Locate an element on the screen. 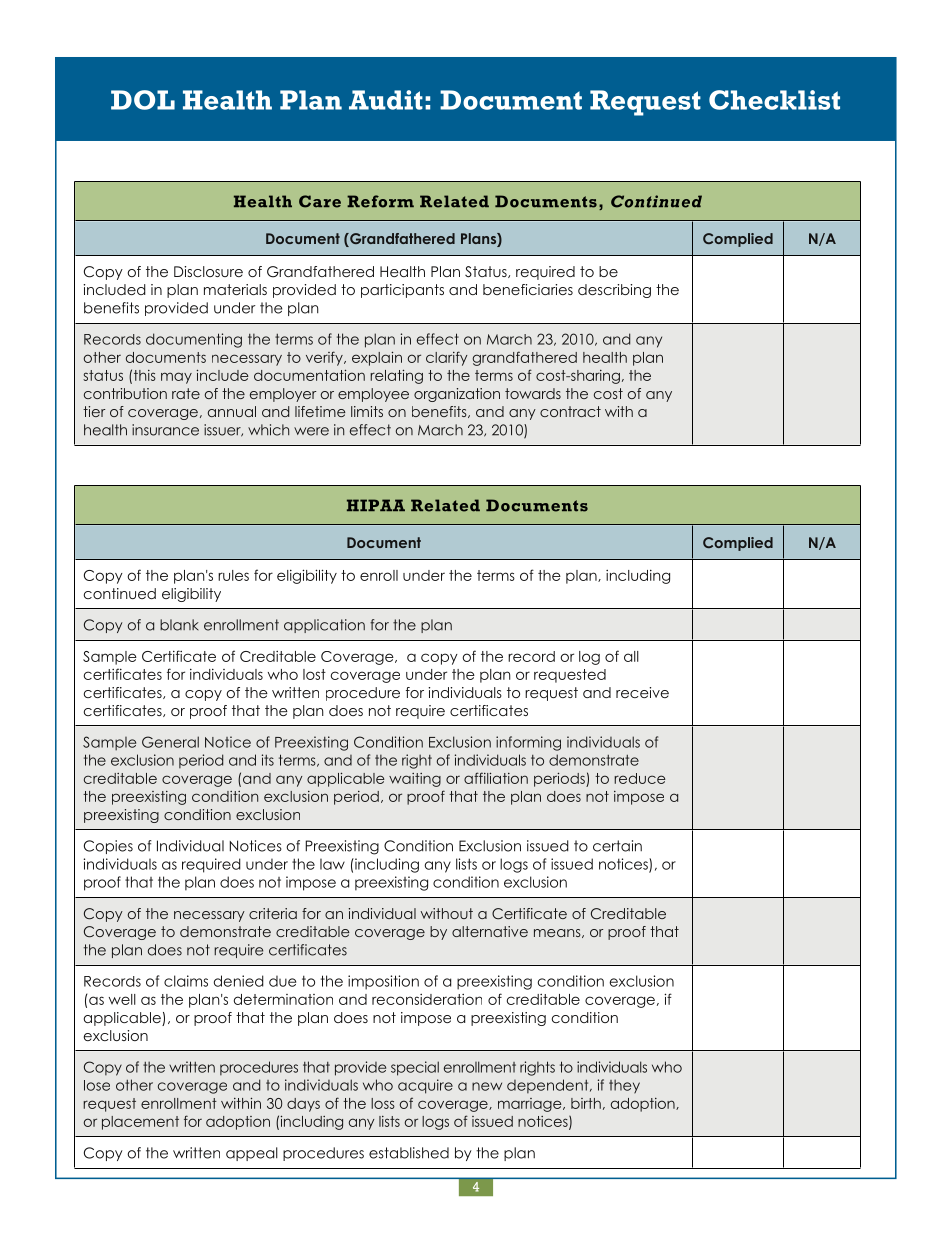  Copies is located at coordinates (108, 847).
